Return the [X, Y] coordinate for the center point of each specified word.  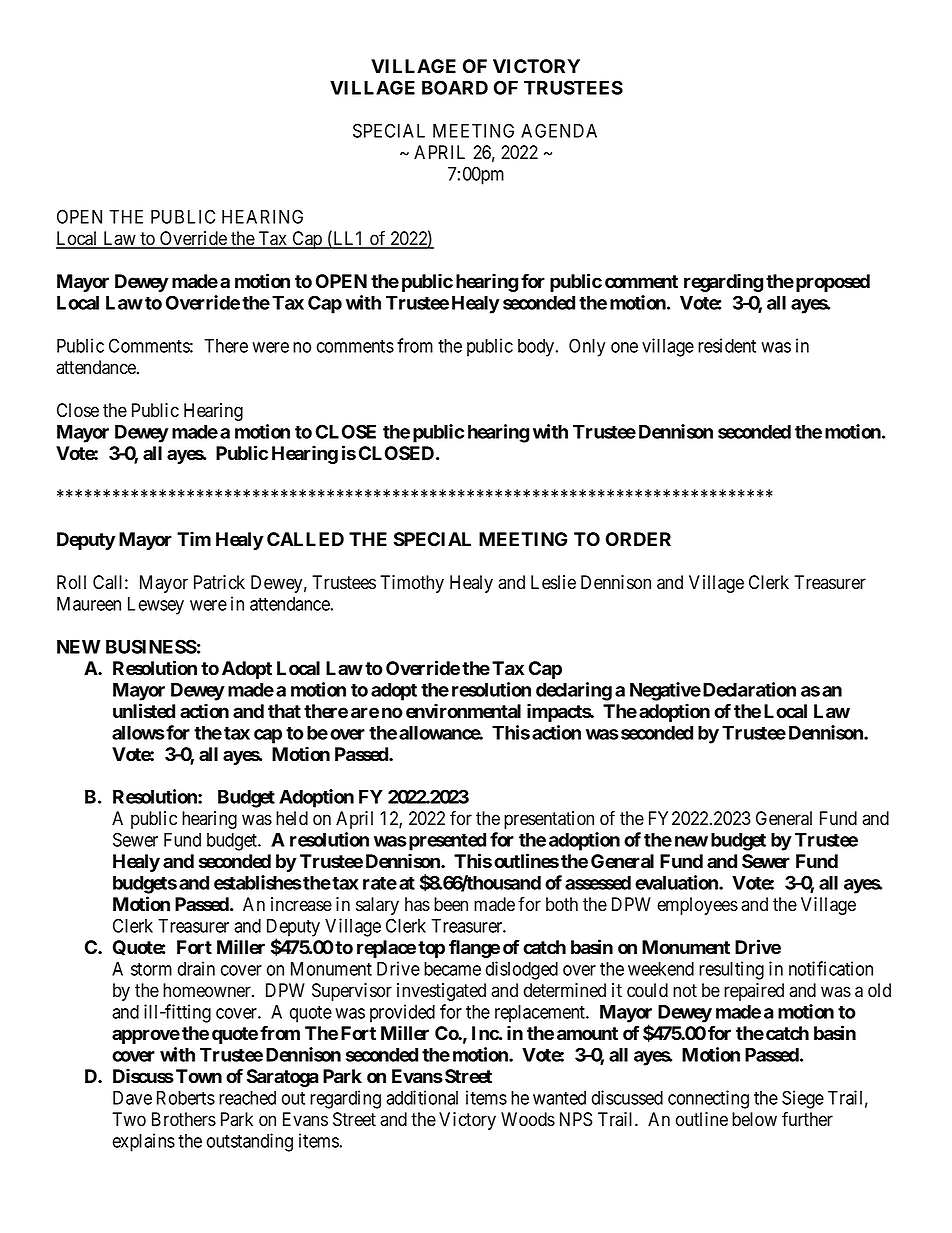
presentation [549, 820]
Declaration [749, 689]
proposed [833, 283]
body [537, 348]
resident [727, 345]
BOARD [455, 87]
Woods [528, 1119]
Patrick [219, 582]
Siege [803, 1099]
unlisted [144, 711]
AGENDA [559, 130]
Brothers [184, 1119]
